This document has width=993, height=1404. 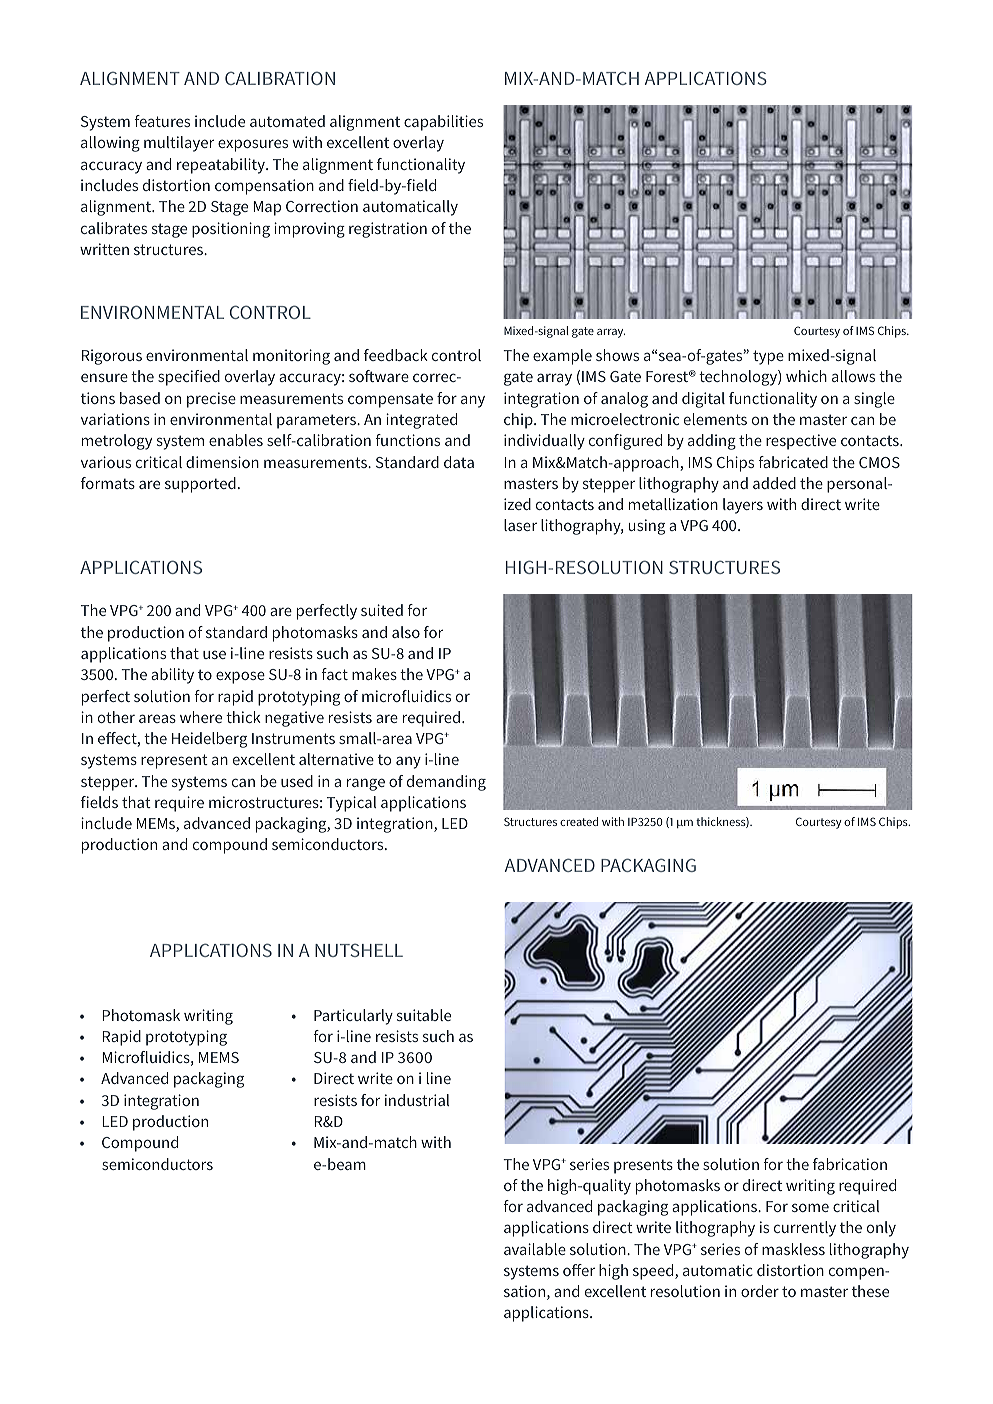 I want to click on created, so click(x=579, y=821).
